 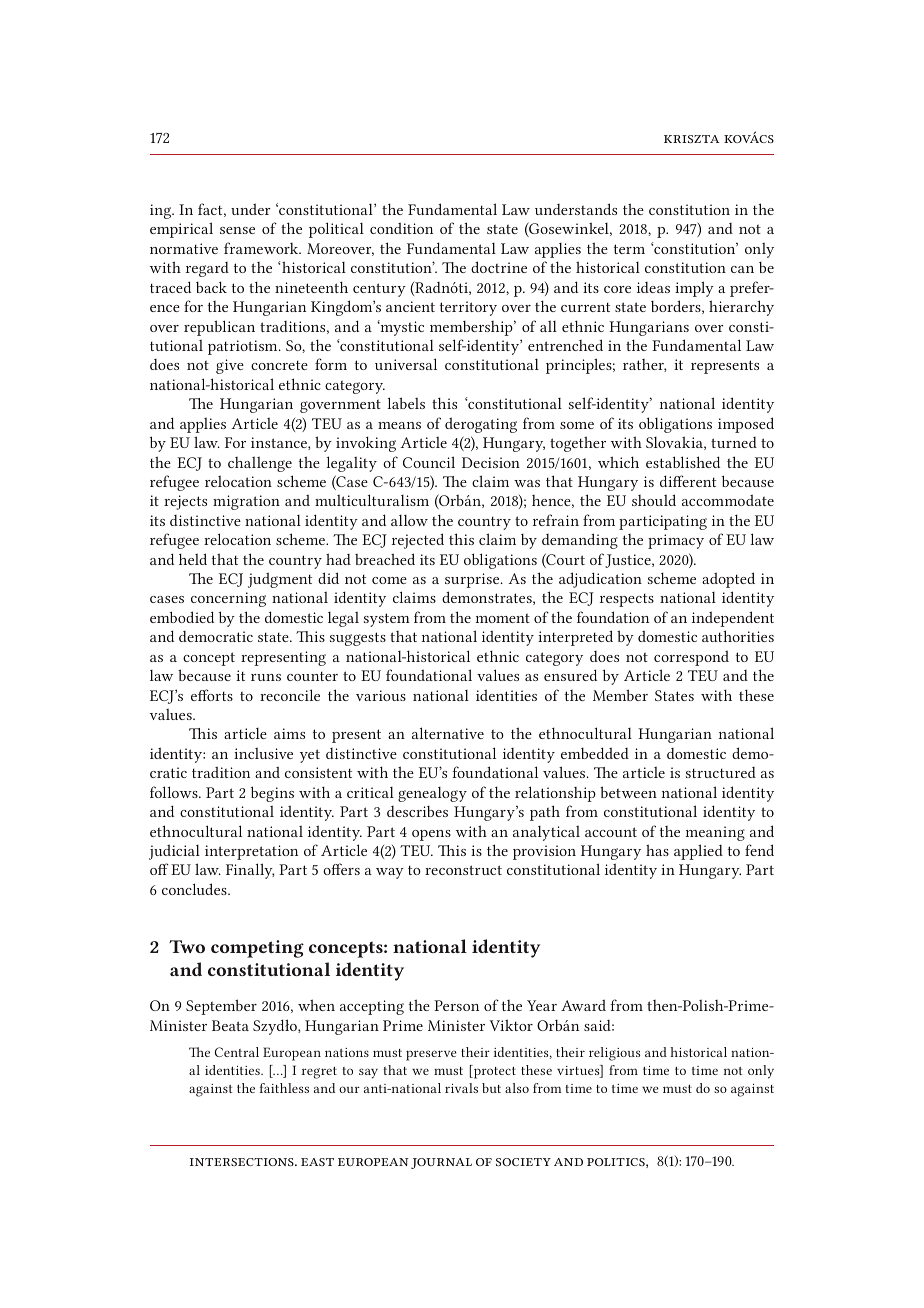 I want to click on correspond, so click(x=691, y=658).
